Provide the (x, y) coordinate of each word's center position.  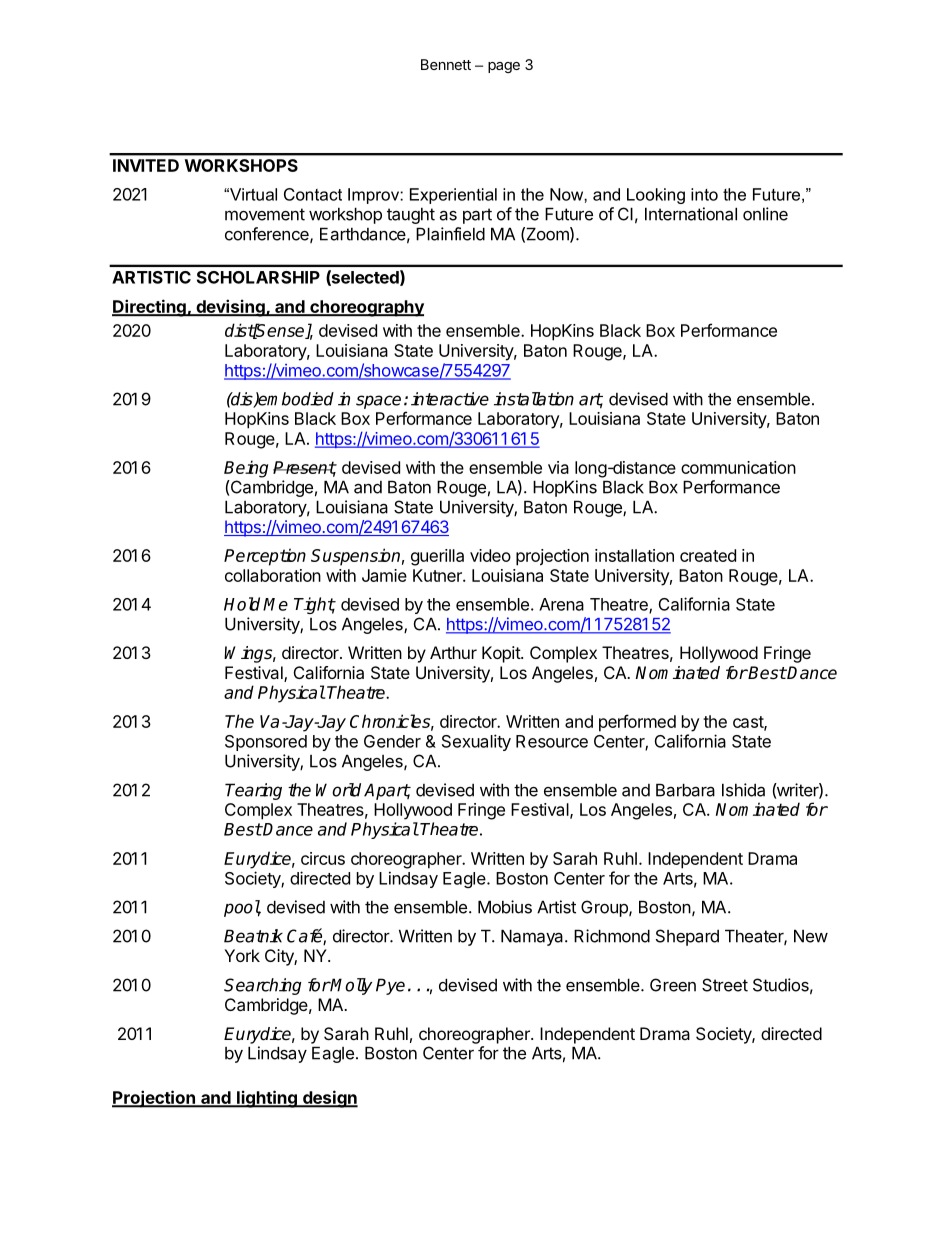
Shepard (687, 937)
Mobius (505, 907)
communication (738, 467)
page (504, 67)
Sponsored (266, 743)
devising (230, 308)
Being (246, 469)
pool (242, 908)
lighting (267, 1099)
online (765, 214)
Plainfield (450, 234)
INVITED (146, 165)
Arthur (453, 652)
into (704, 194)
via (558, 467)
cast (749, 723)
